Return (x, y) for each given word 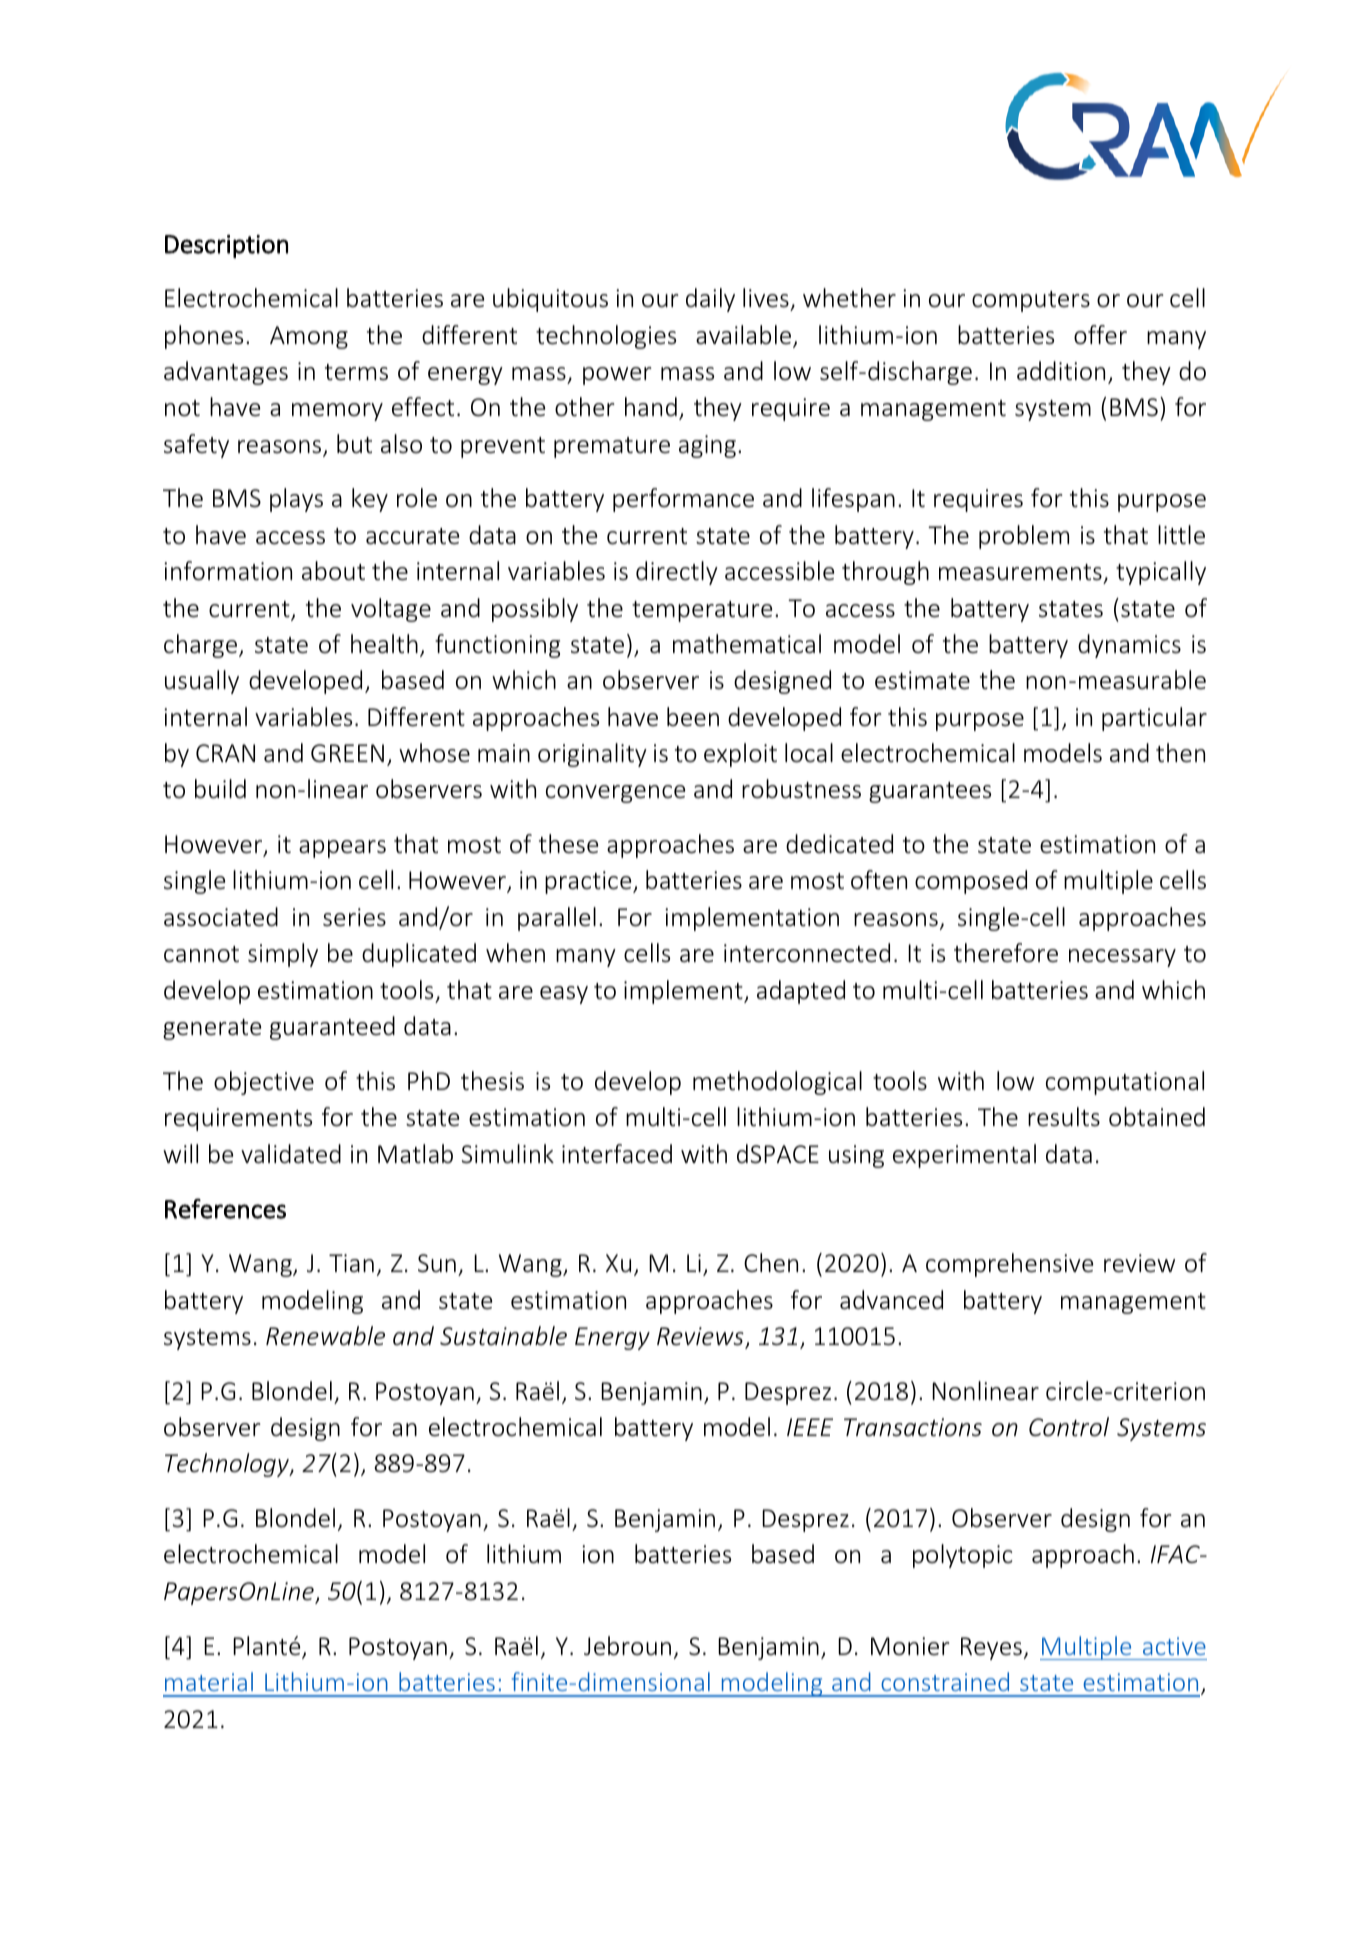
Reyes (991, 1648)
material (209, 1681)
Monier (910, 1646)
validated (291, 1154)
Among (309, 337)
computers (1031, 301)
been (693, 717)
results (1064, 1117)
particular (1154, 719)
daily (710, 300)
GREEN (347, 753)
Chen (771, 1263)
